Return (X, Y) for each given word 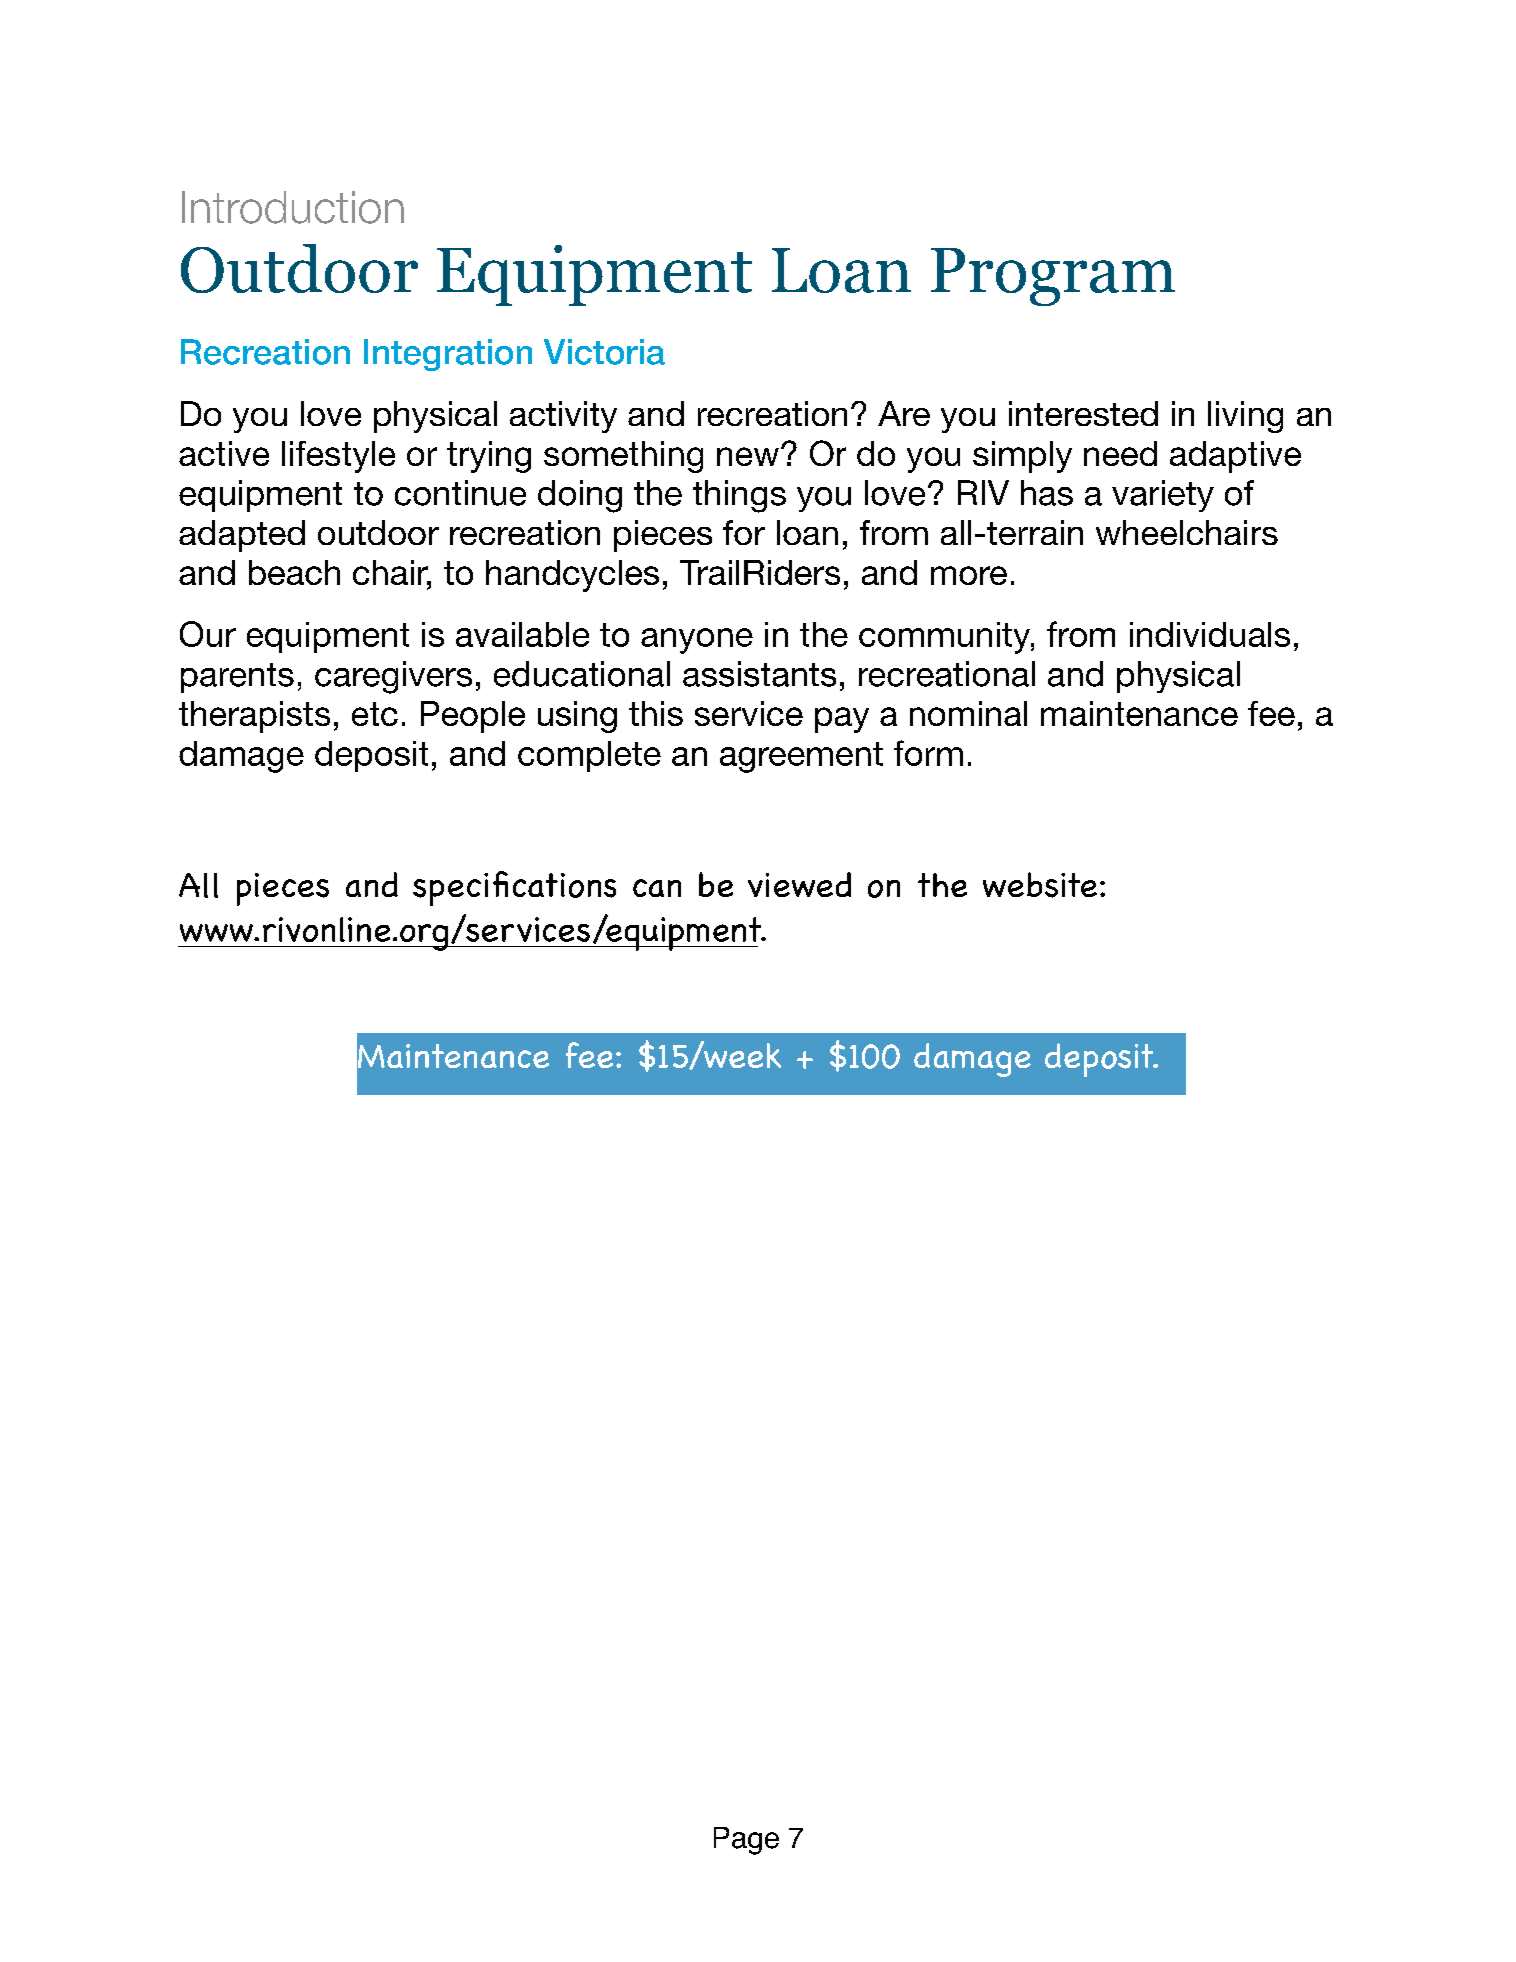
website (1040, 885)
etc (375, 714)
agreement (801, 757)
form (928, 753)
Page (746, 1841)
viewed (799, 884)
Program (1053, 277)
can (657, 888)
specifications (514, 888)
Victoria (604, 352)
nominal (968, 713)
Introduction (293, 207)
